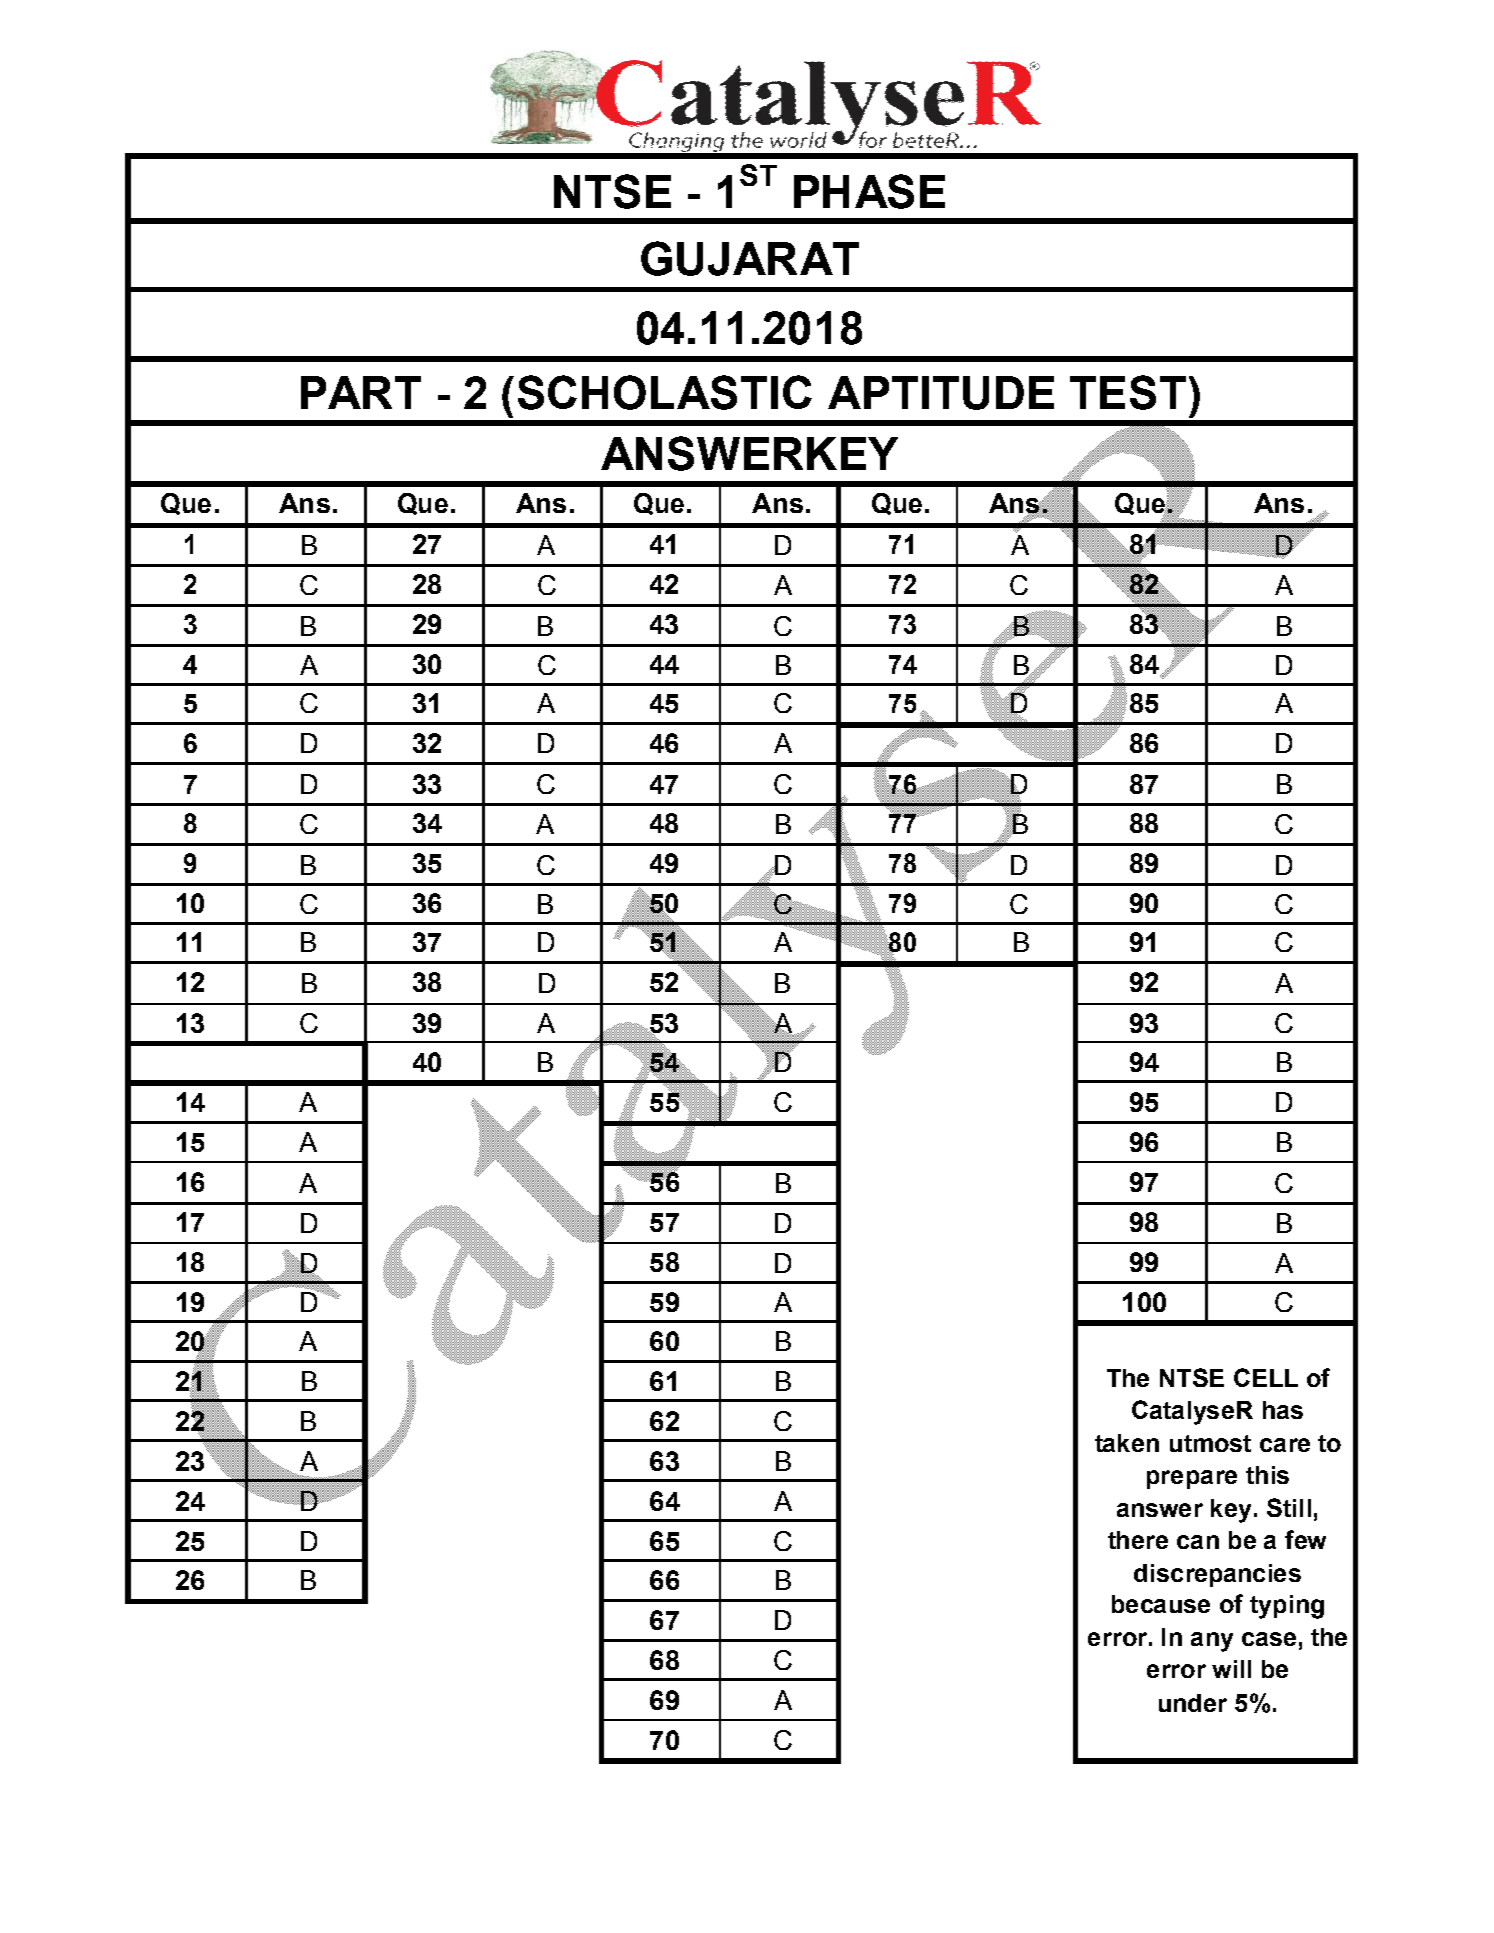 The width and height of the screenshot is (1494, 1933). What do you see at coordinates (1138, 1540) in the screenshot?
I see `there` at bounding box center [1138, 1540].
